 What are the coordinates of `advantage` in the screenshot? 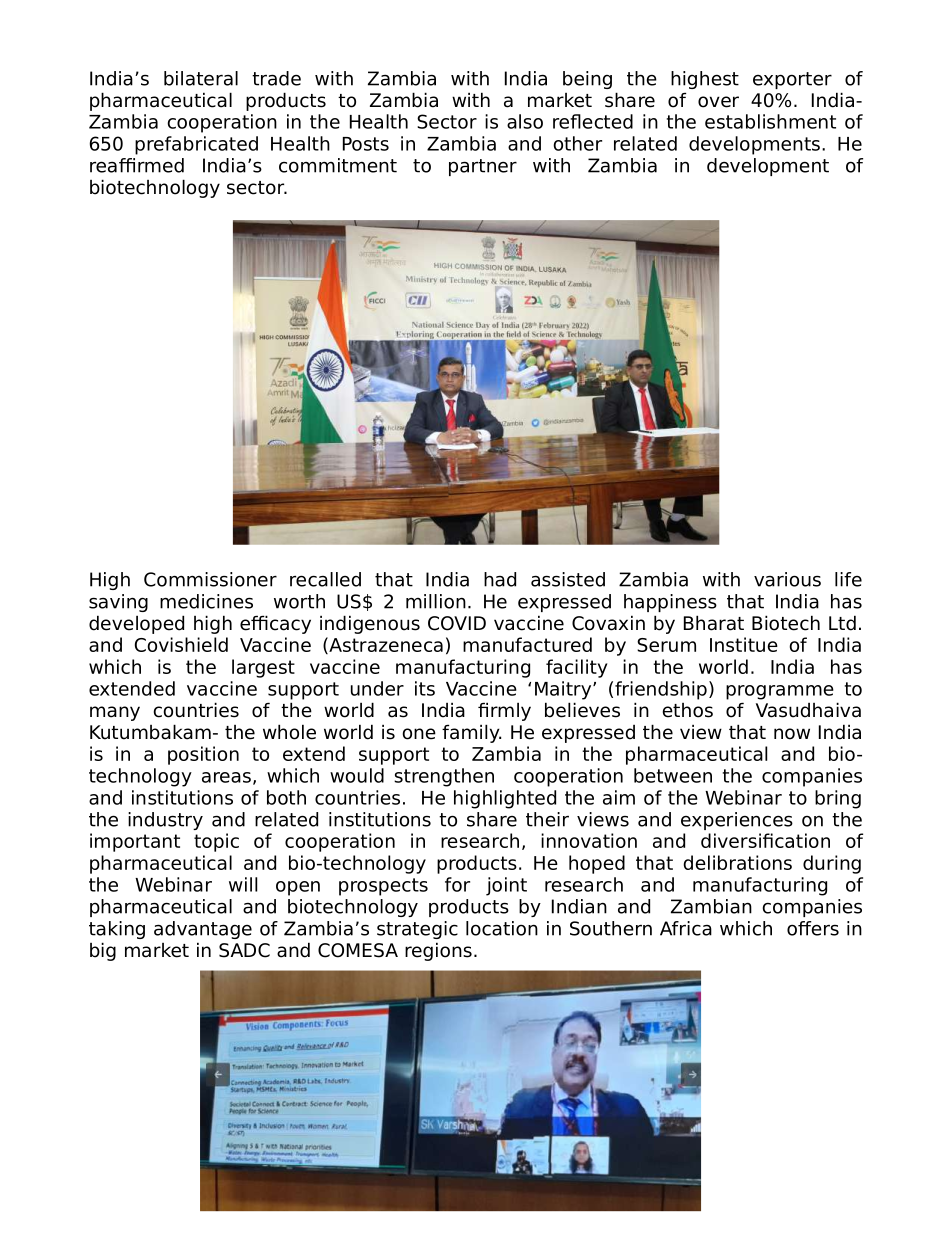 It's located at (203, 930).
